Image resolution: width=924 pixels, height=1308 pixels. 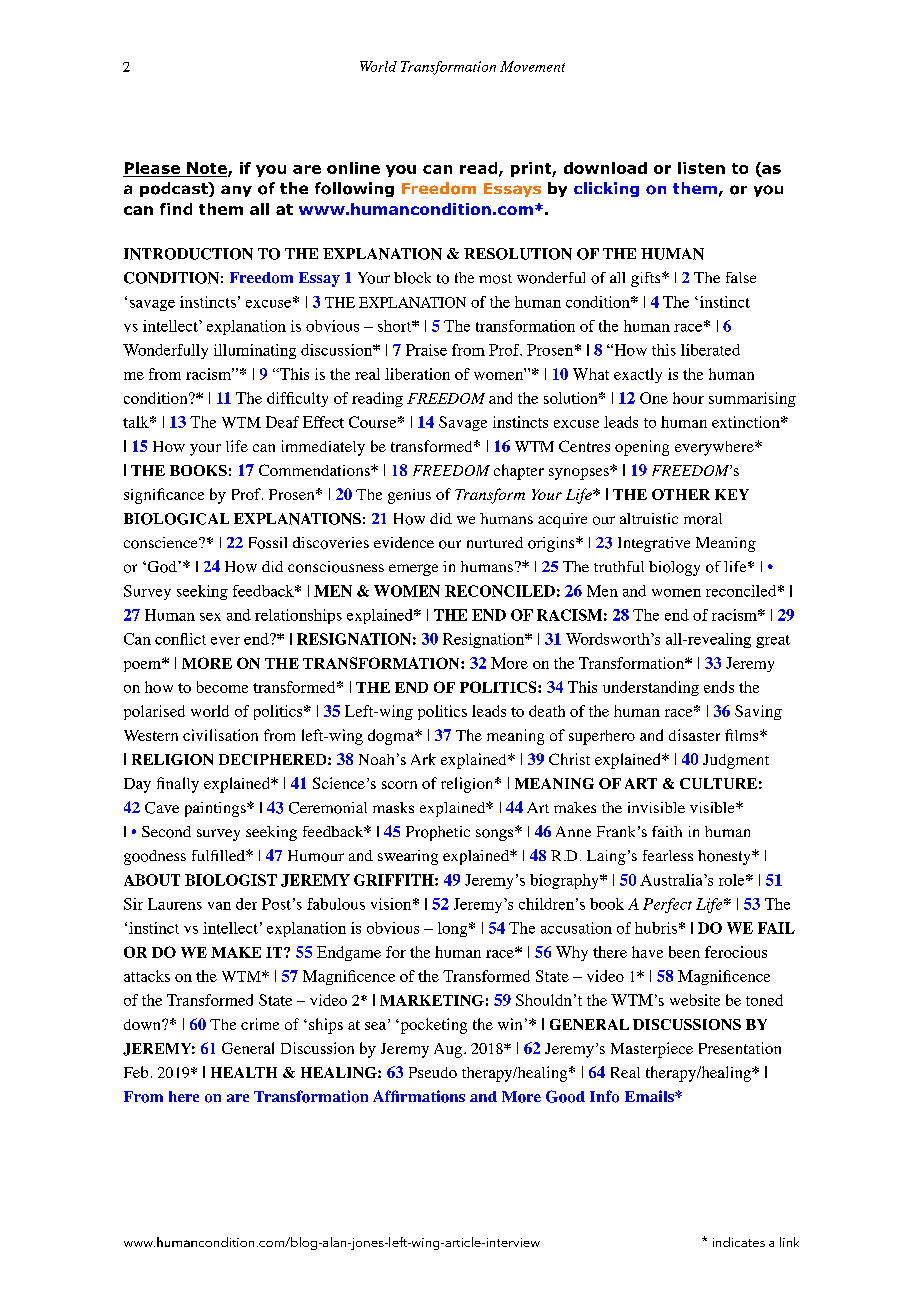 What do you see at coordinates (419, 1096) in the image?
I see `Affirmations` at bounding box center [419, 1096].
